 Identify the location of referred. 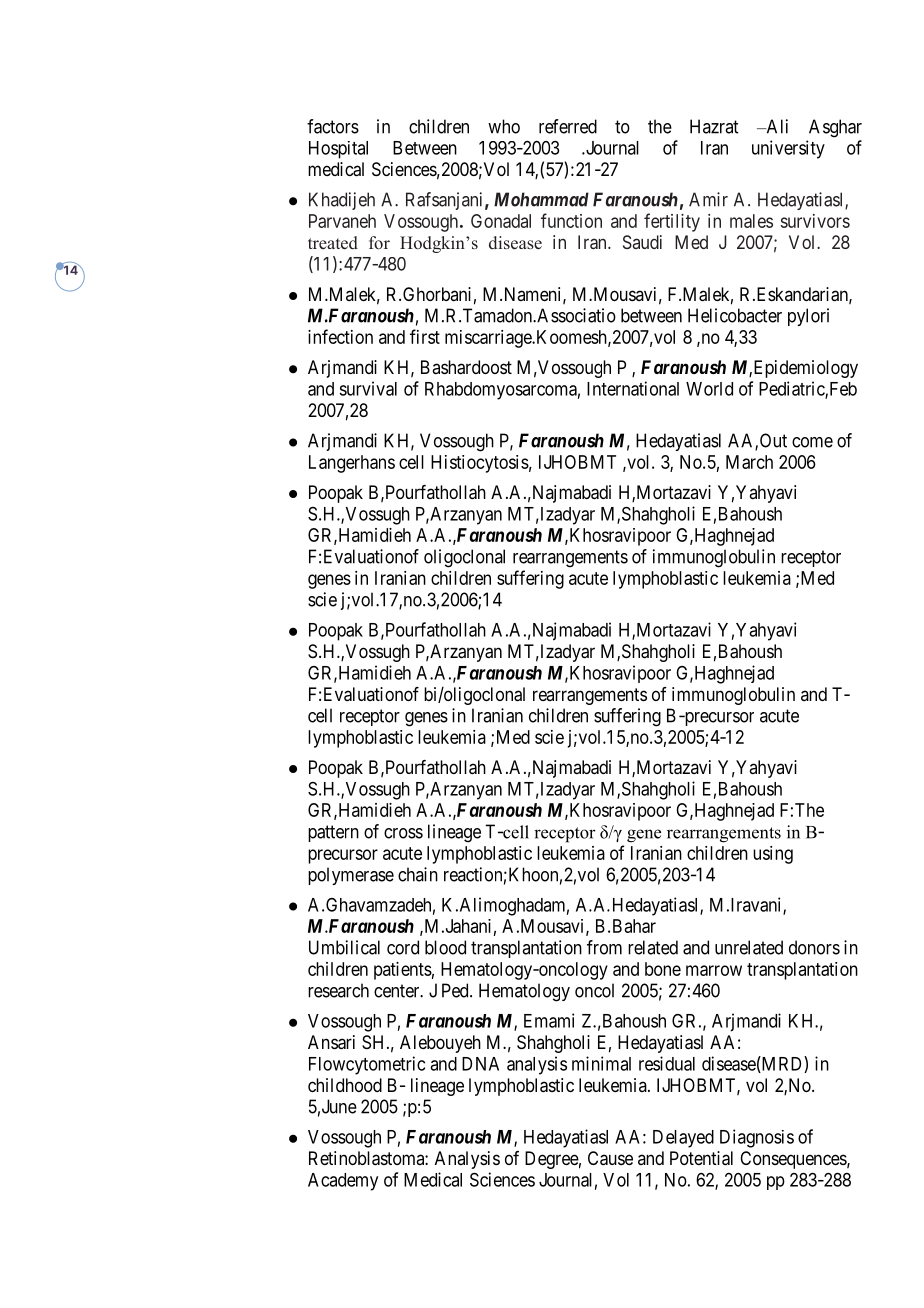
(568, 126).
